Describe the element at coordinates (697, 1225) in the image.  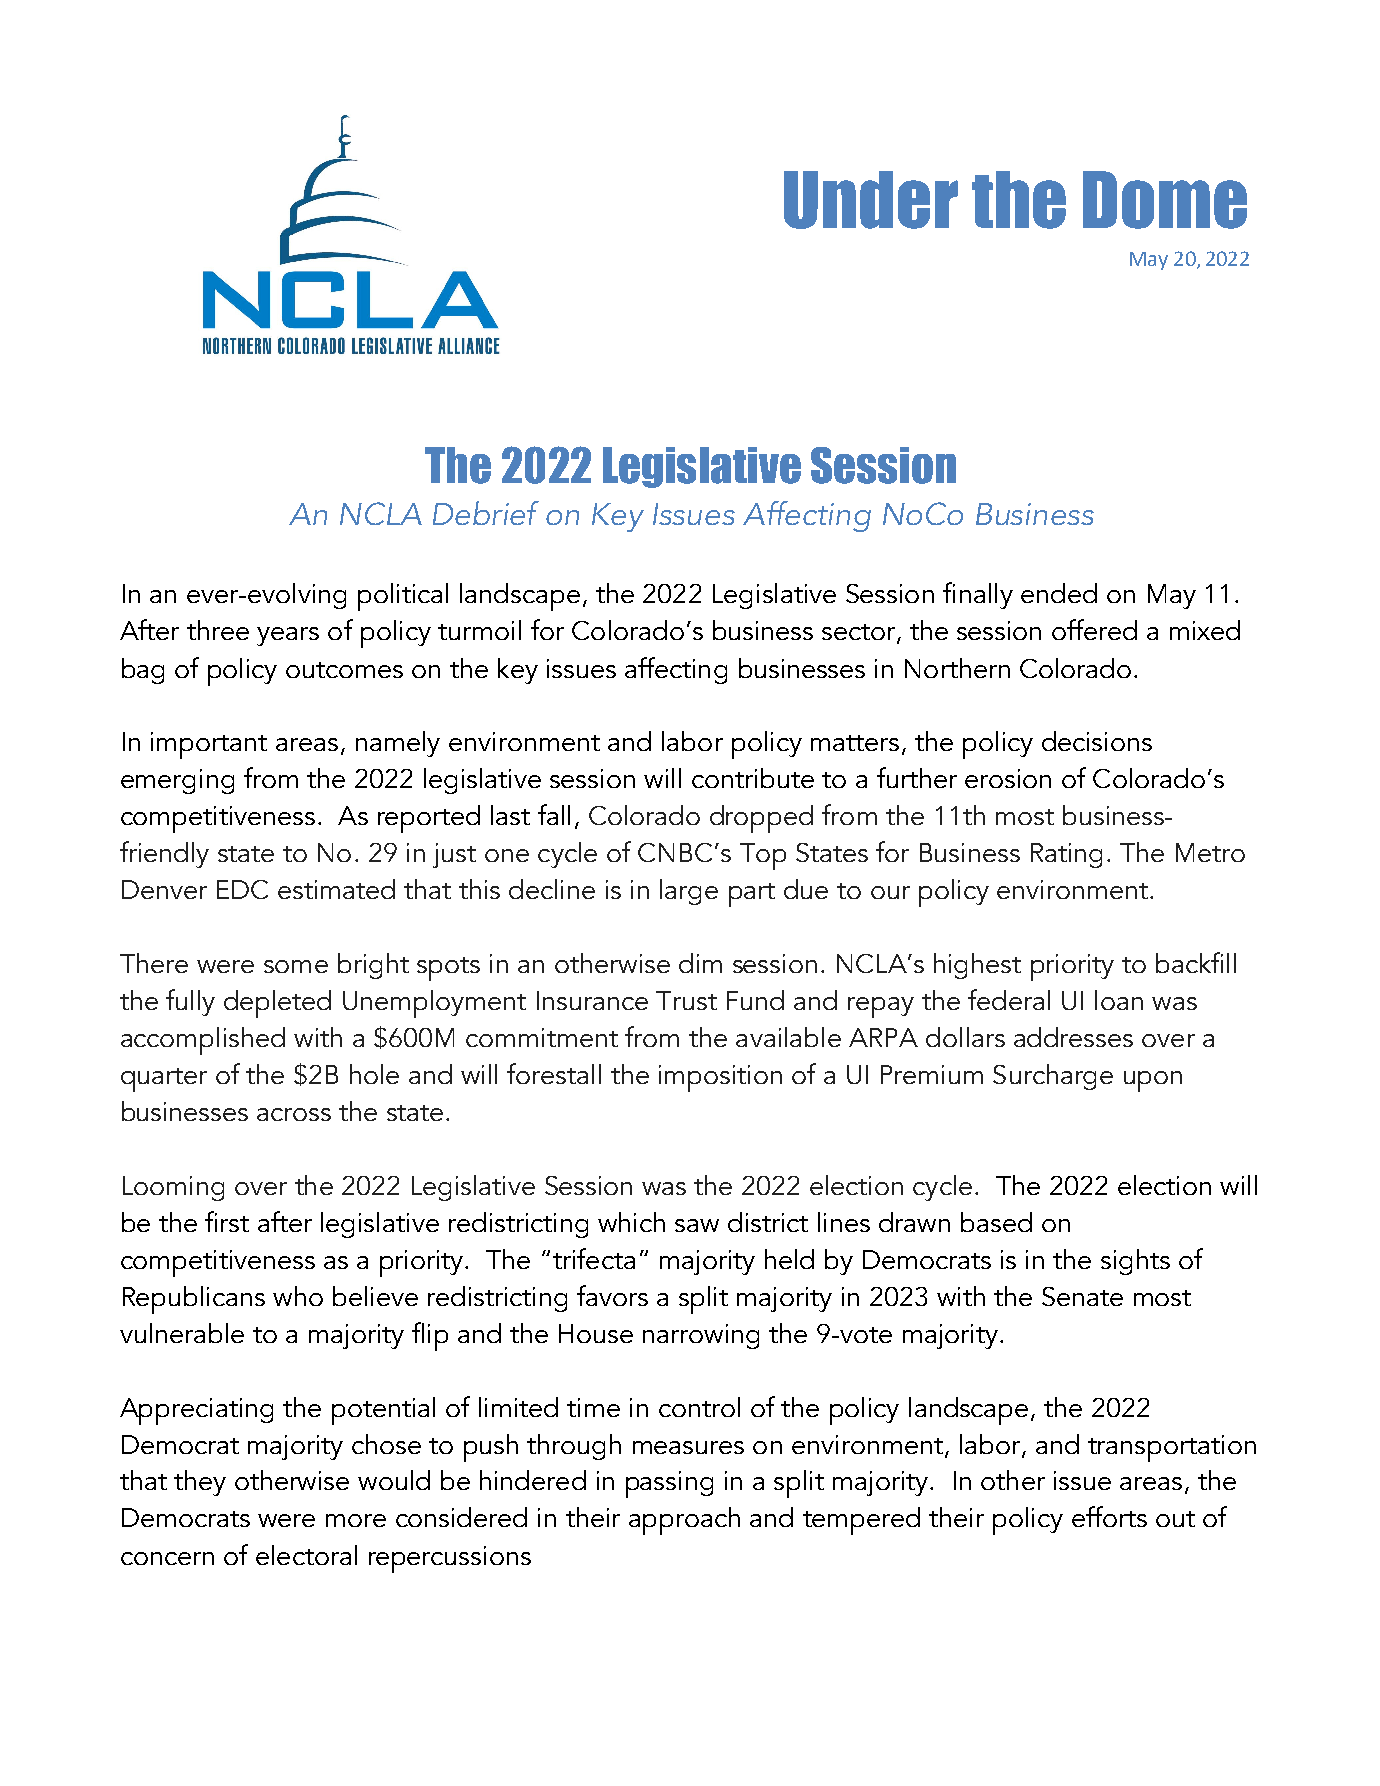
I see `saw` at that location.
